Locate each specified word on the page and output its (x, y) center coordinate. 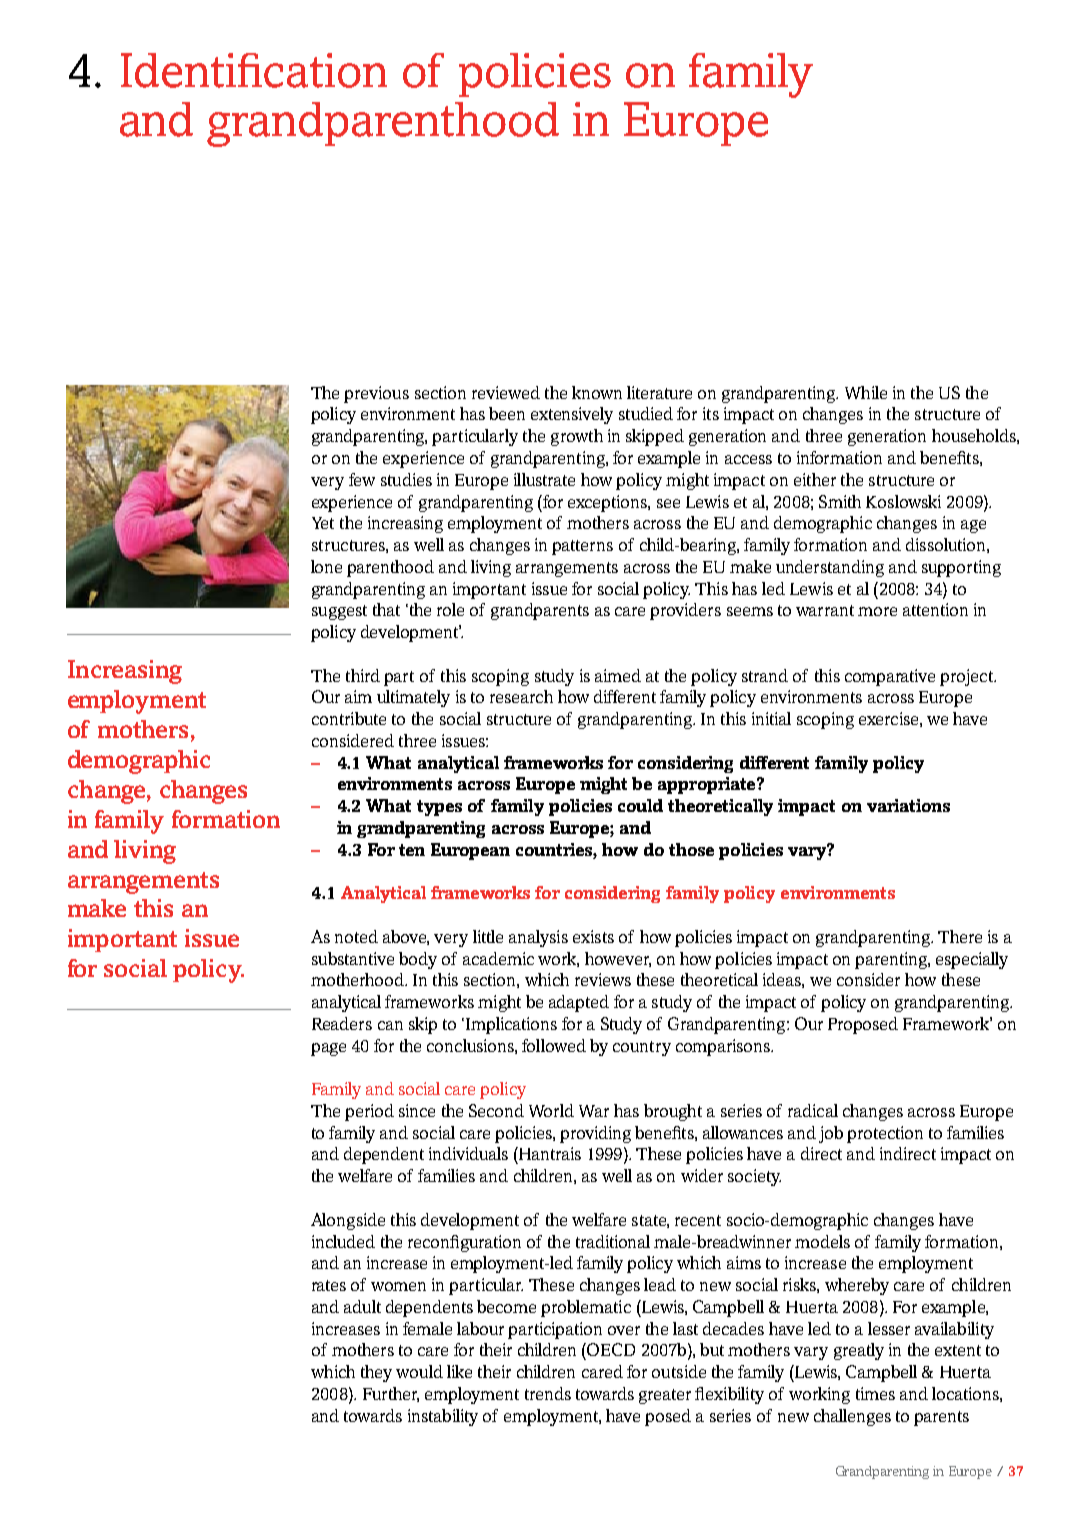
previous (376, 394)
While (866, 392)
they (376, 1373)
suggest (339, 612)
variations (908, 805)
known (597, 392)
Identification (254, 70)
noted (356, 936)
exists (593, 936)
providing (595, 1134)
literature (659, 392)
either (815, 479)
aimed (618, 675)
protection (885, 1134)
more (877, 611)
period (369, 1112)
